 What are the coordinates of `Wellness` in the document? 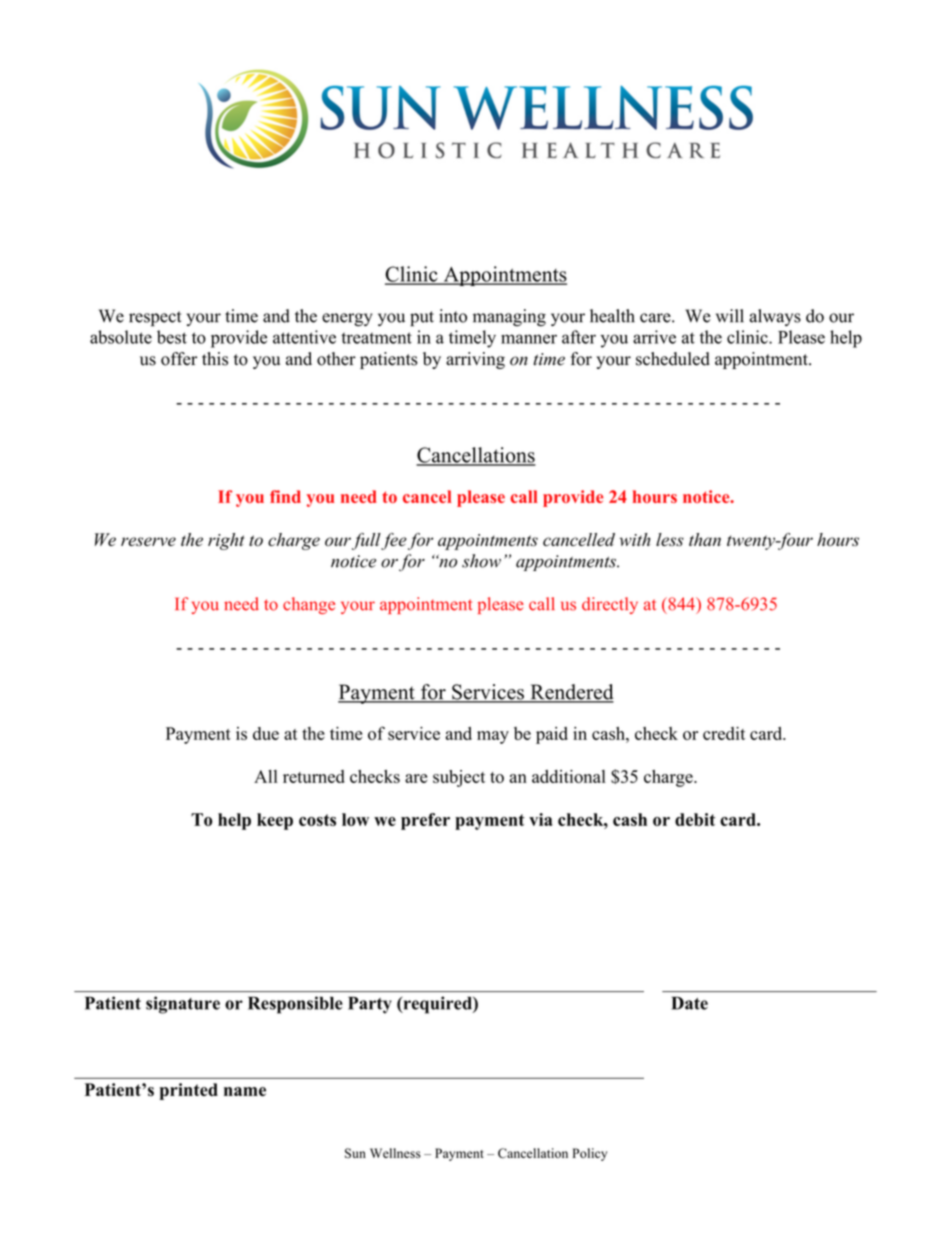 It's located at (395, 1153).
